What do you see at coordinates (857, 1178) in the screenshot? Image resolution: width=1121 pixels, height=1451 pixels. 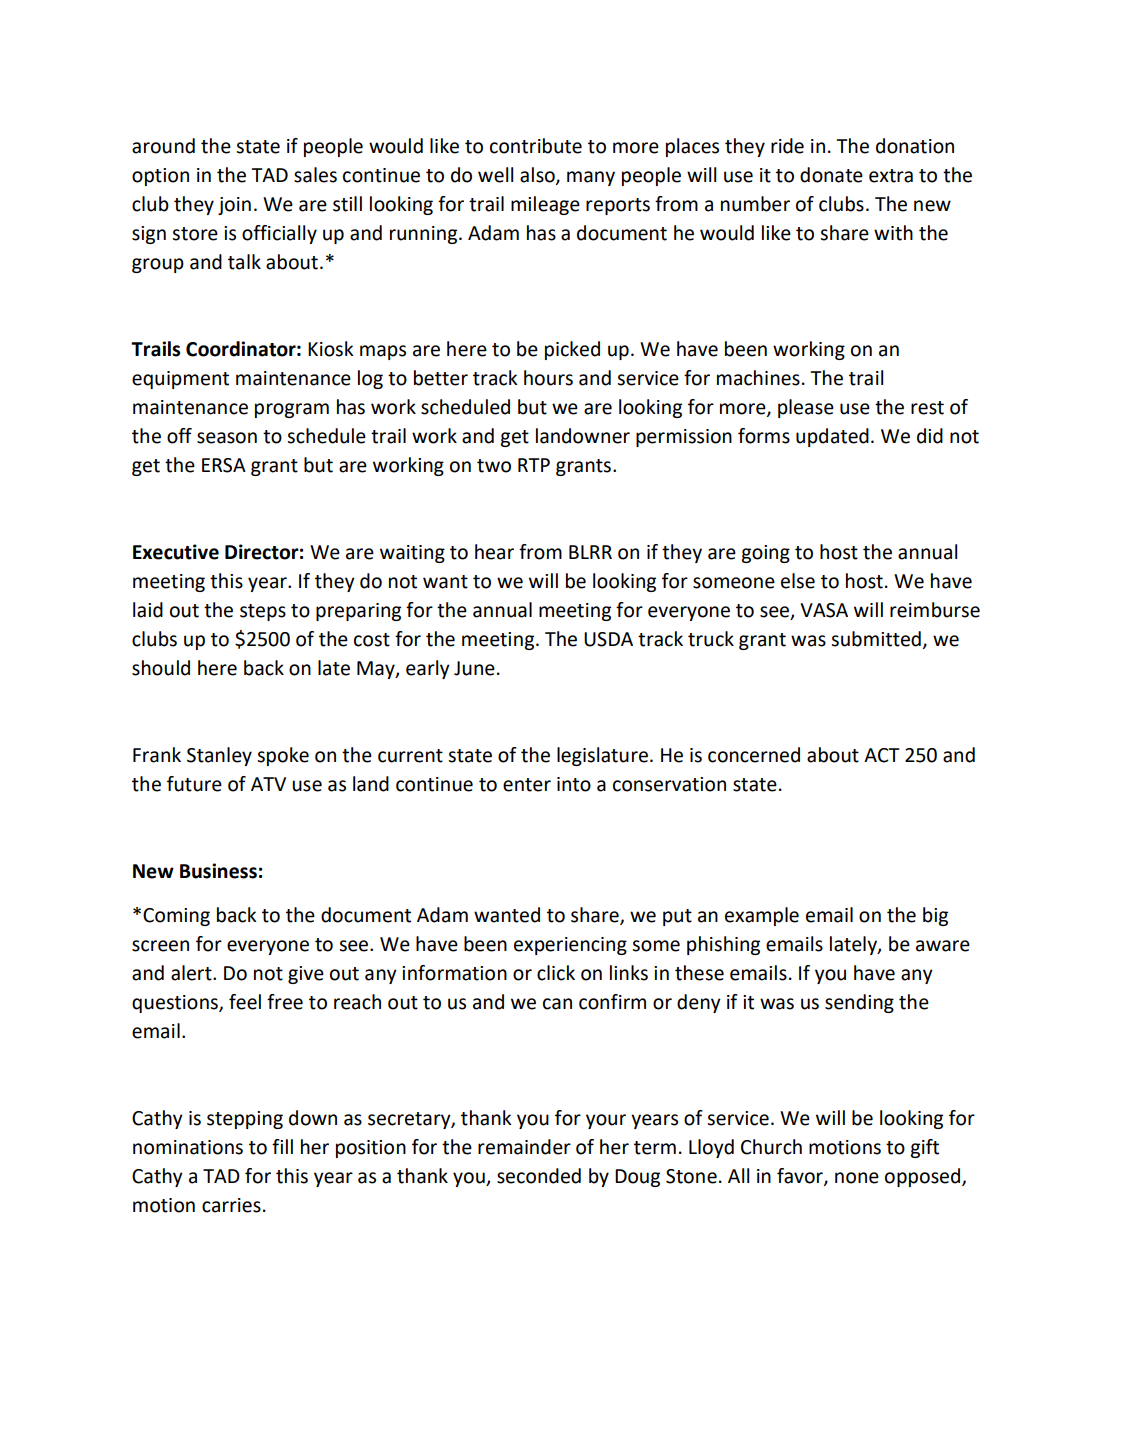 I see `none` at bounding box center [857, 1178].
